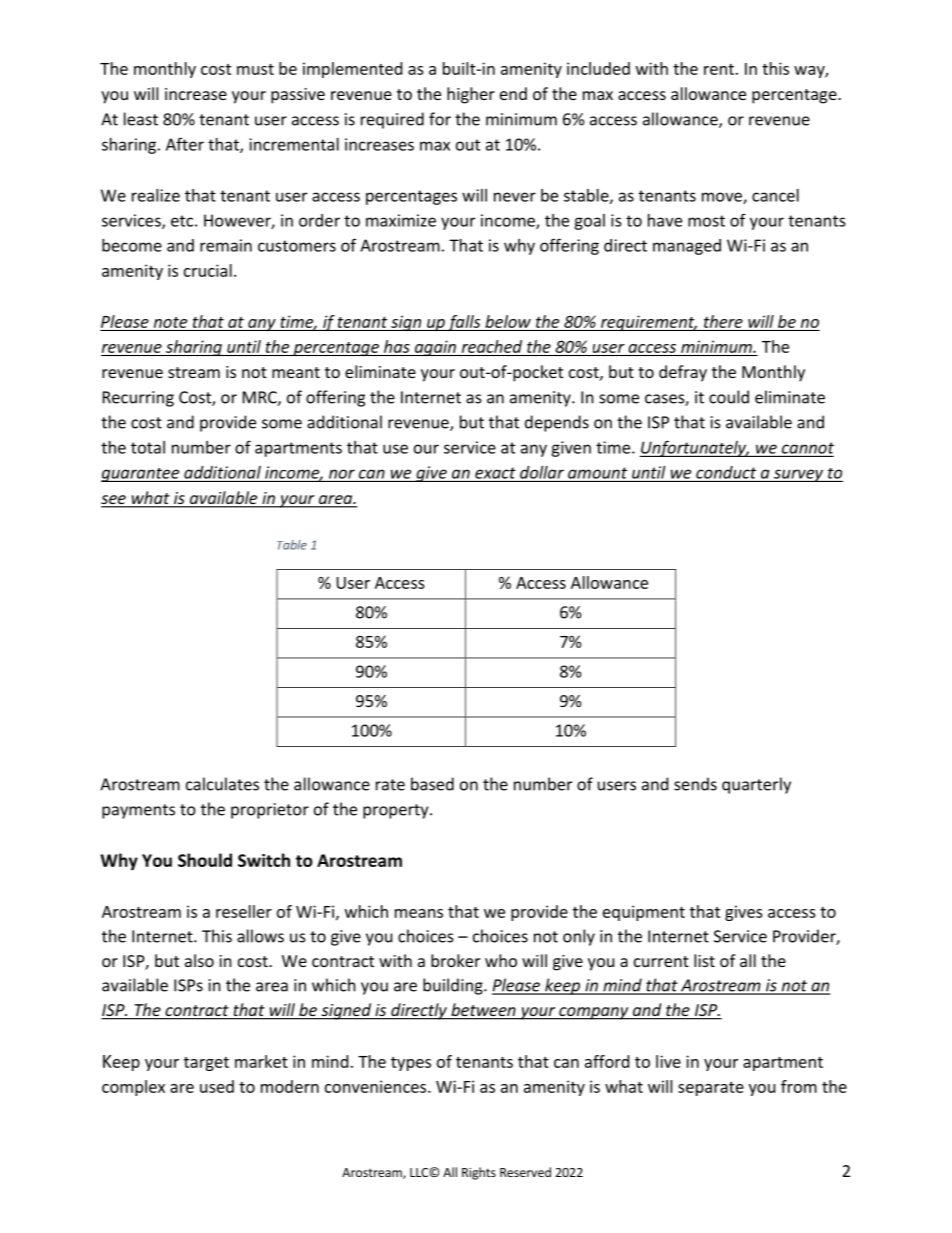  What do you see at coordinates (723, 198) in the document?
I see `move` at bounding box center [723, 198].
